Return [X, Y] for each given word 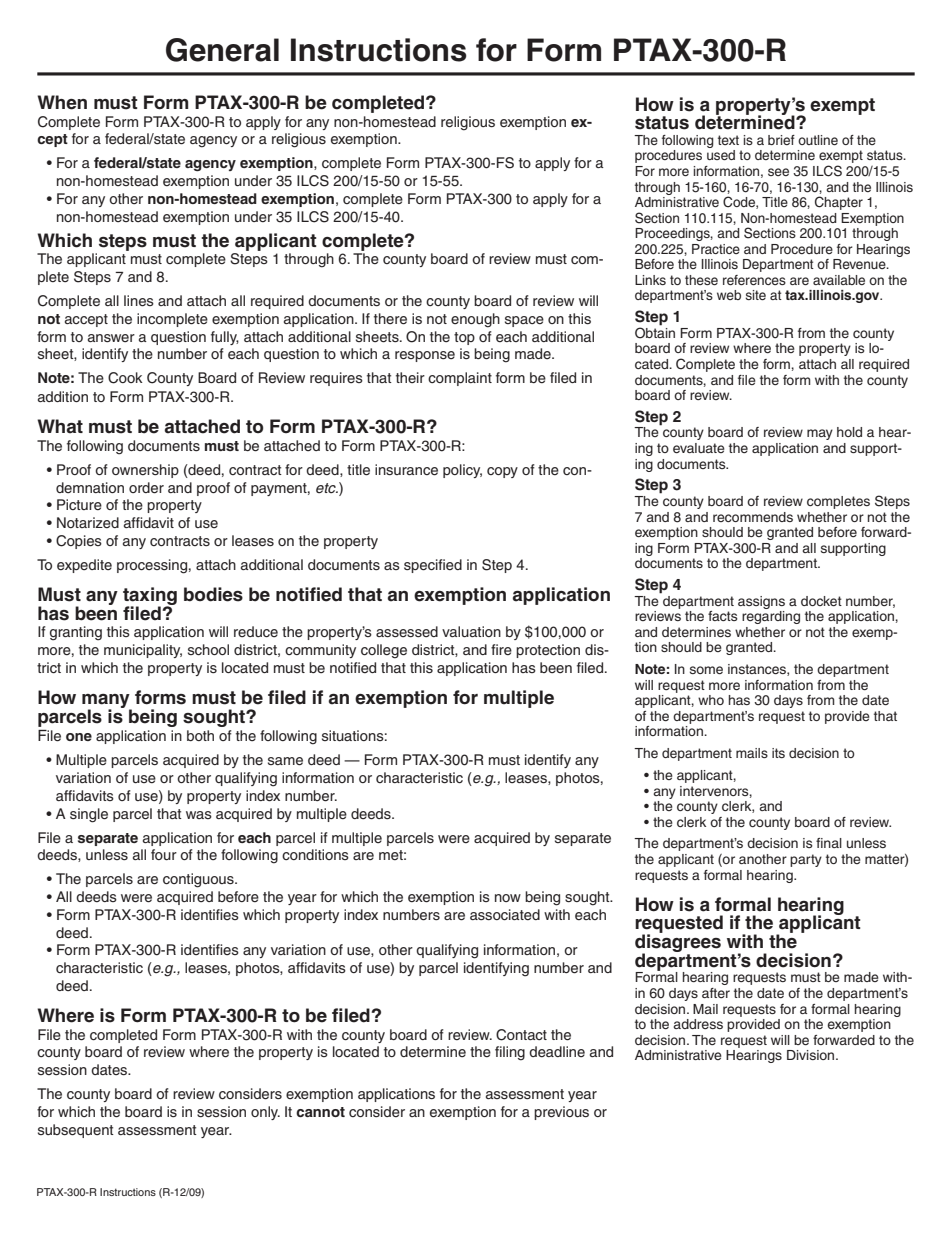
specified [433, 566]
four [164, 854]
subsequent [76, 1131]
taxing [150, 597]
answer [111, 338]
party [806, 860]
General [222, 50]
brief [781, 140]
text [728, 140]
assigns [761, 602]
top [464, 338]
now [508, 898]
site [756, 295]
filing [510, 1053]
